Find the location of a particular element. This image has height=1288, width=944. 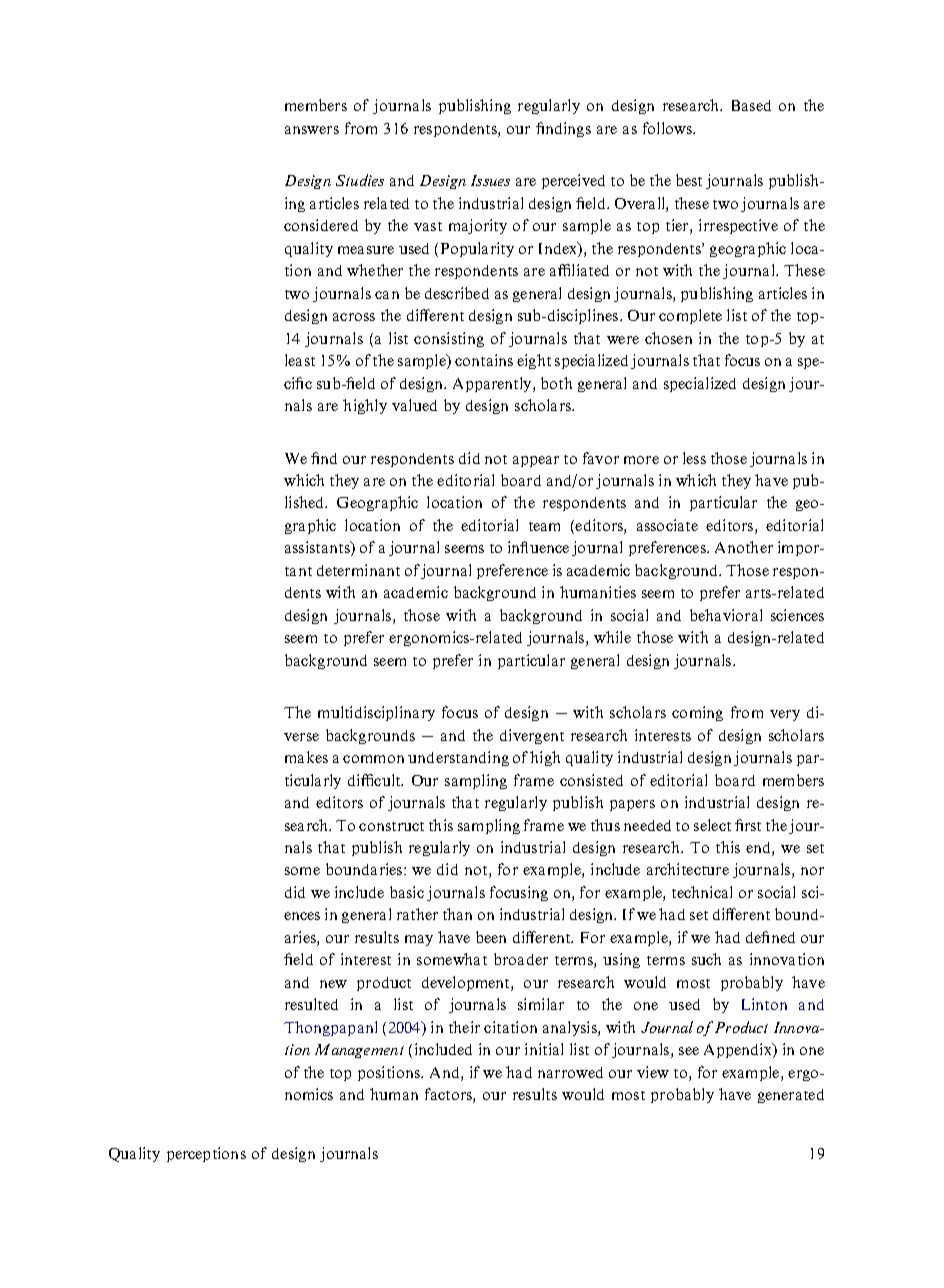

narrowed is located at coordinates (570, 1072).
